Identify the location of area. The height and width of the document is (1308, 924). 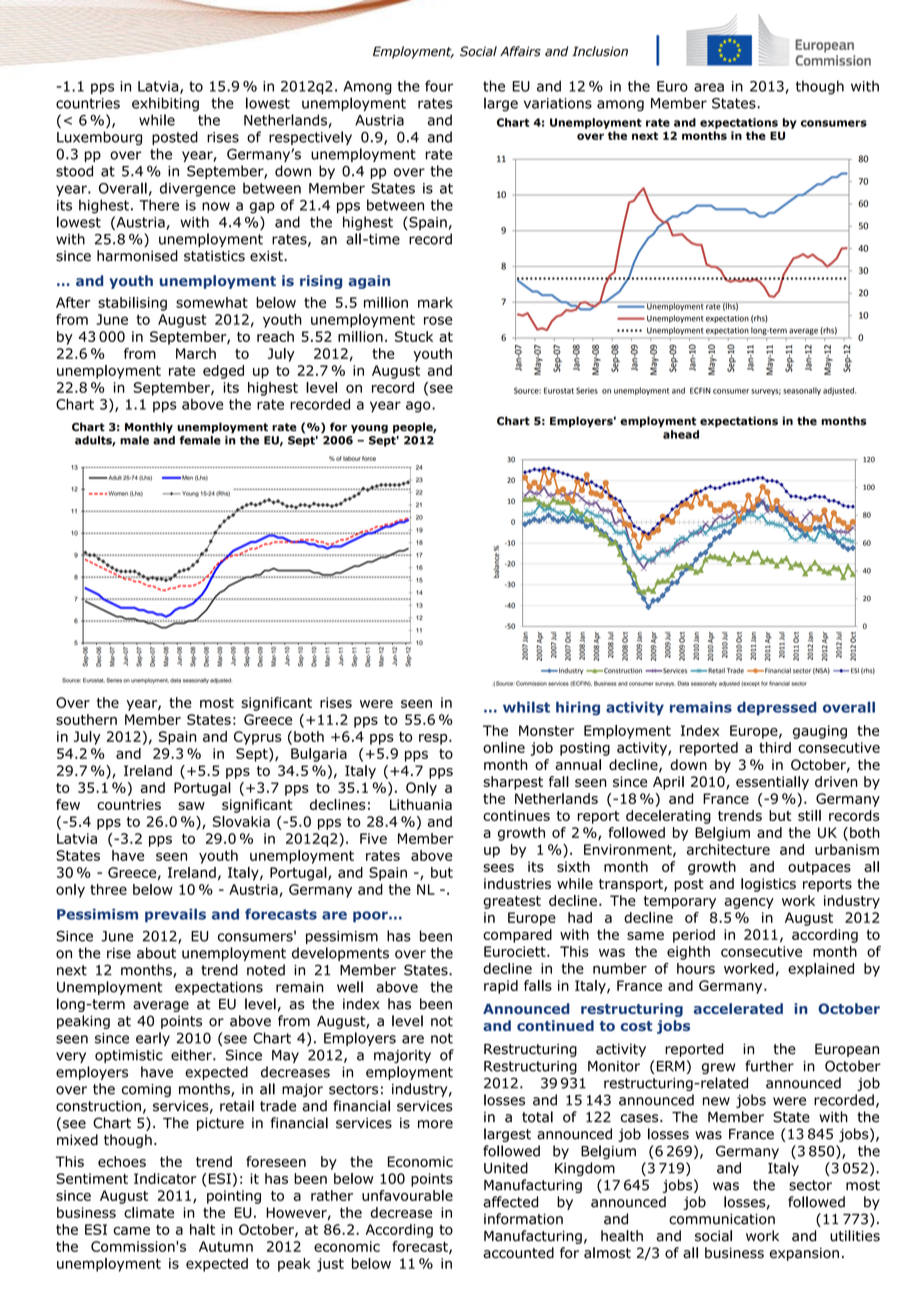
(709, 87).
